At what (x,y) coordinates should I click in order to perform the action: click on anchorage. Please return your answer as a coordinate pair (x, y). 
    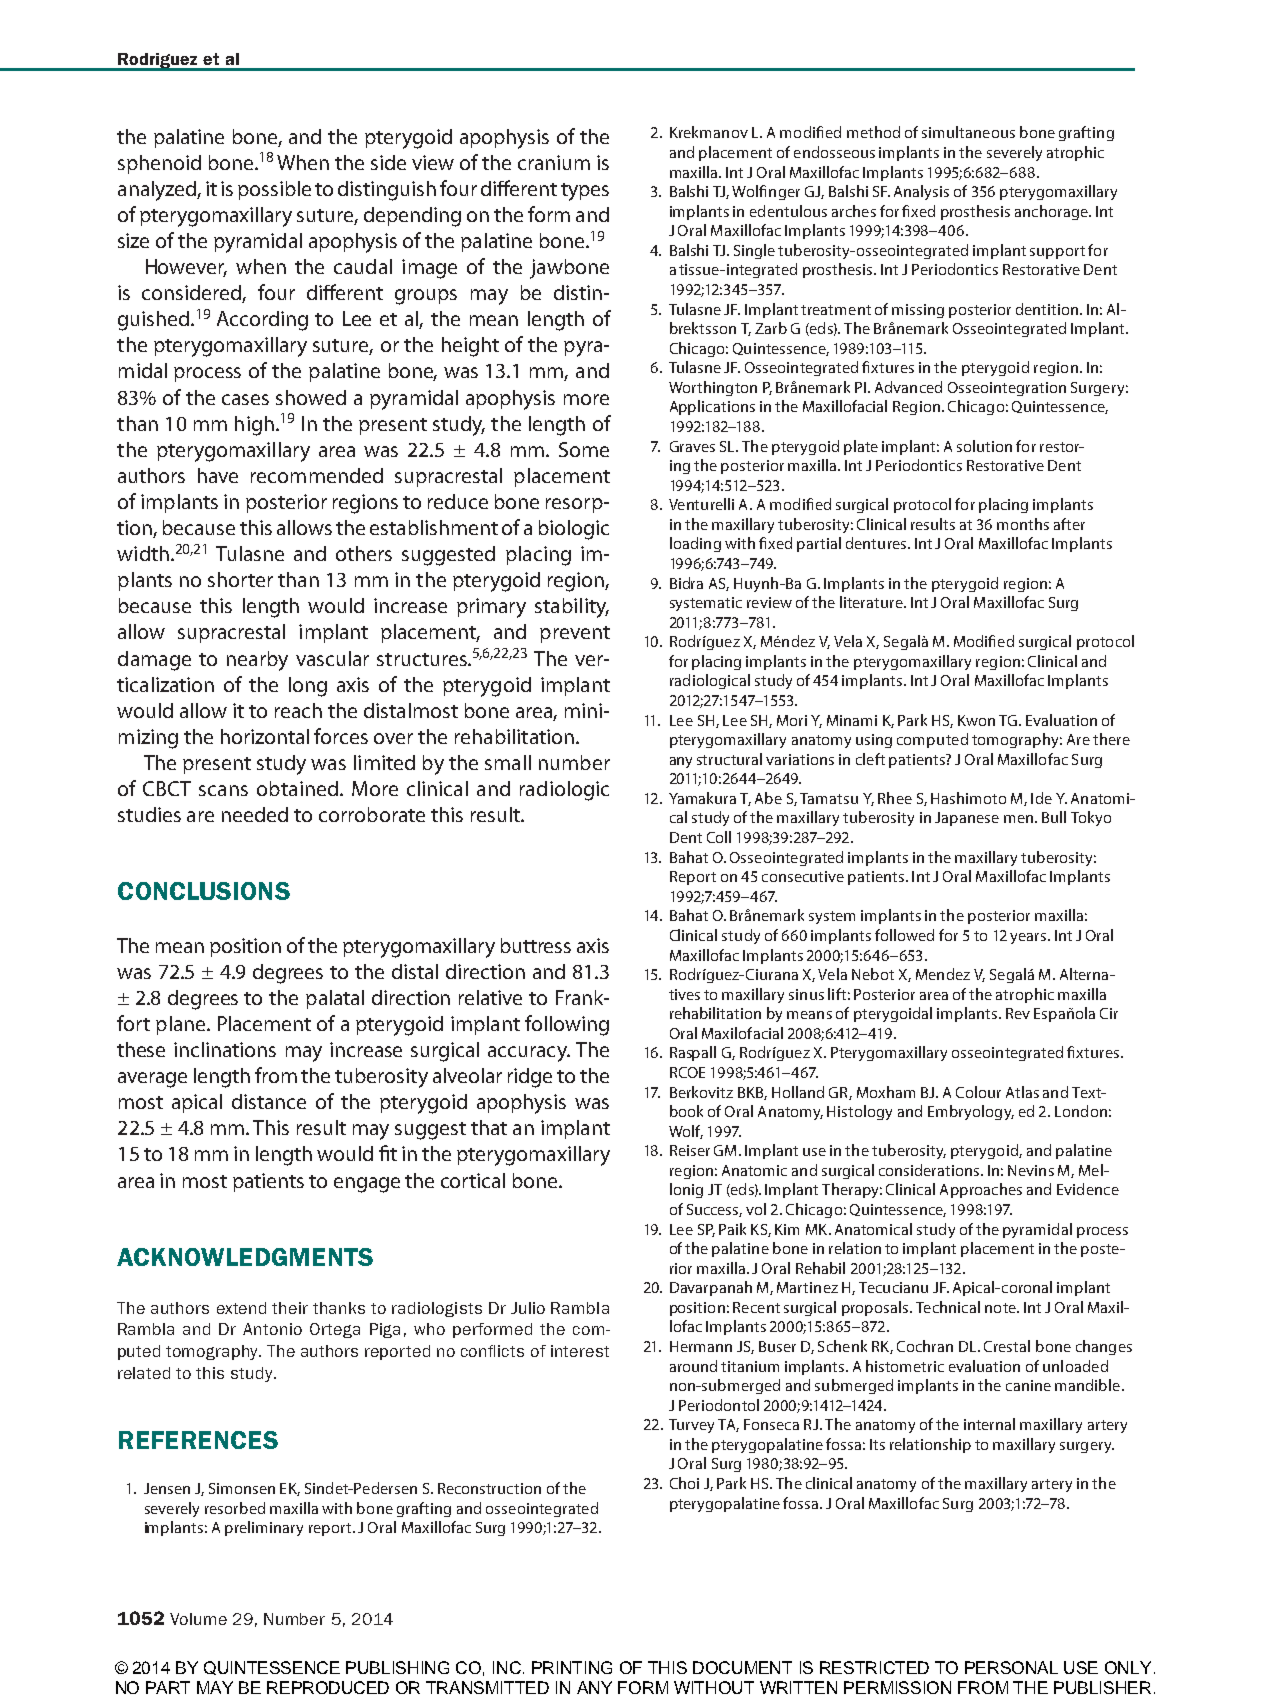
    Looking at the image, I should click on (1052, 212).
